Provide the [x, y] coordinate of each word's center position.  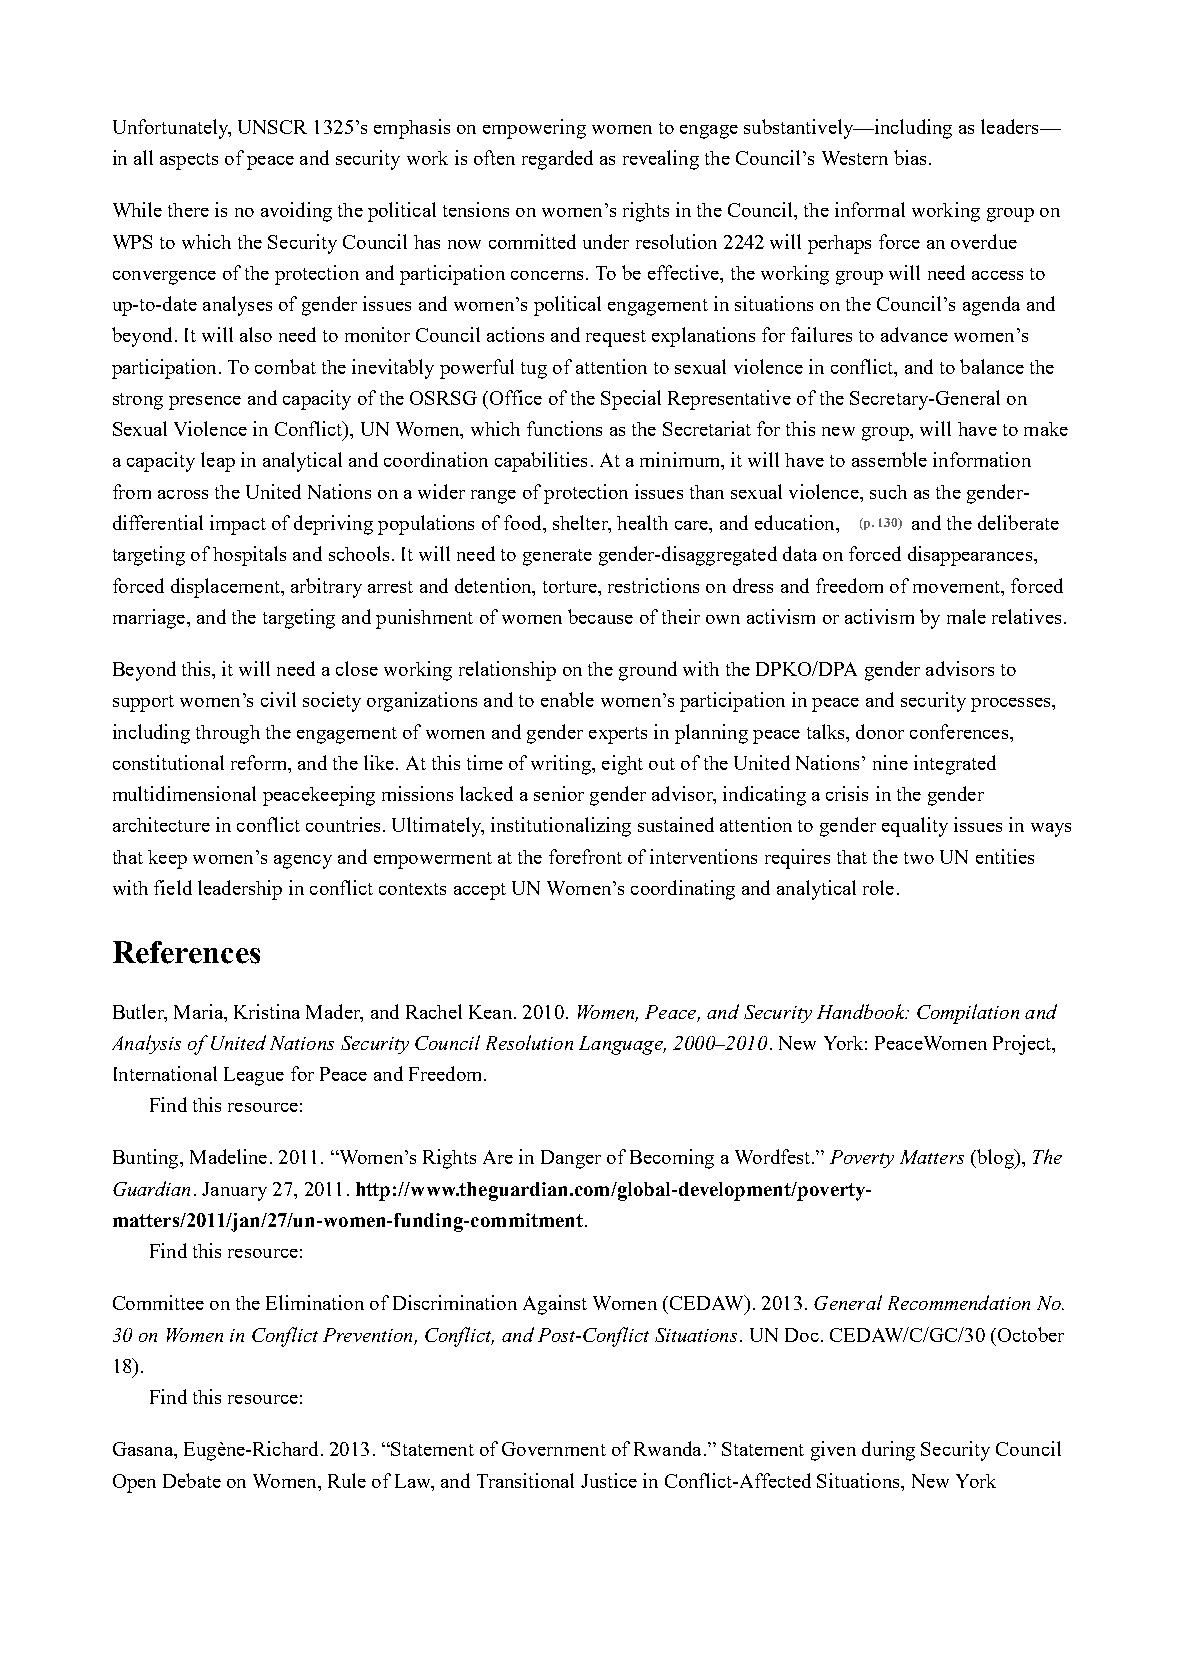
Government [554, 1449]
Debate [192, 1480]
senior [559, 793]
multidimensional [184, 793]
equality [915, 827]
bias [910, 157]
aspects [189, 161]
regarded [557, 160]
